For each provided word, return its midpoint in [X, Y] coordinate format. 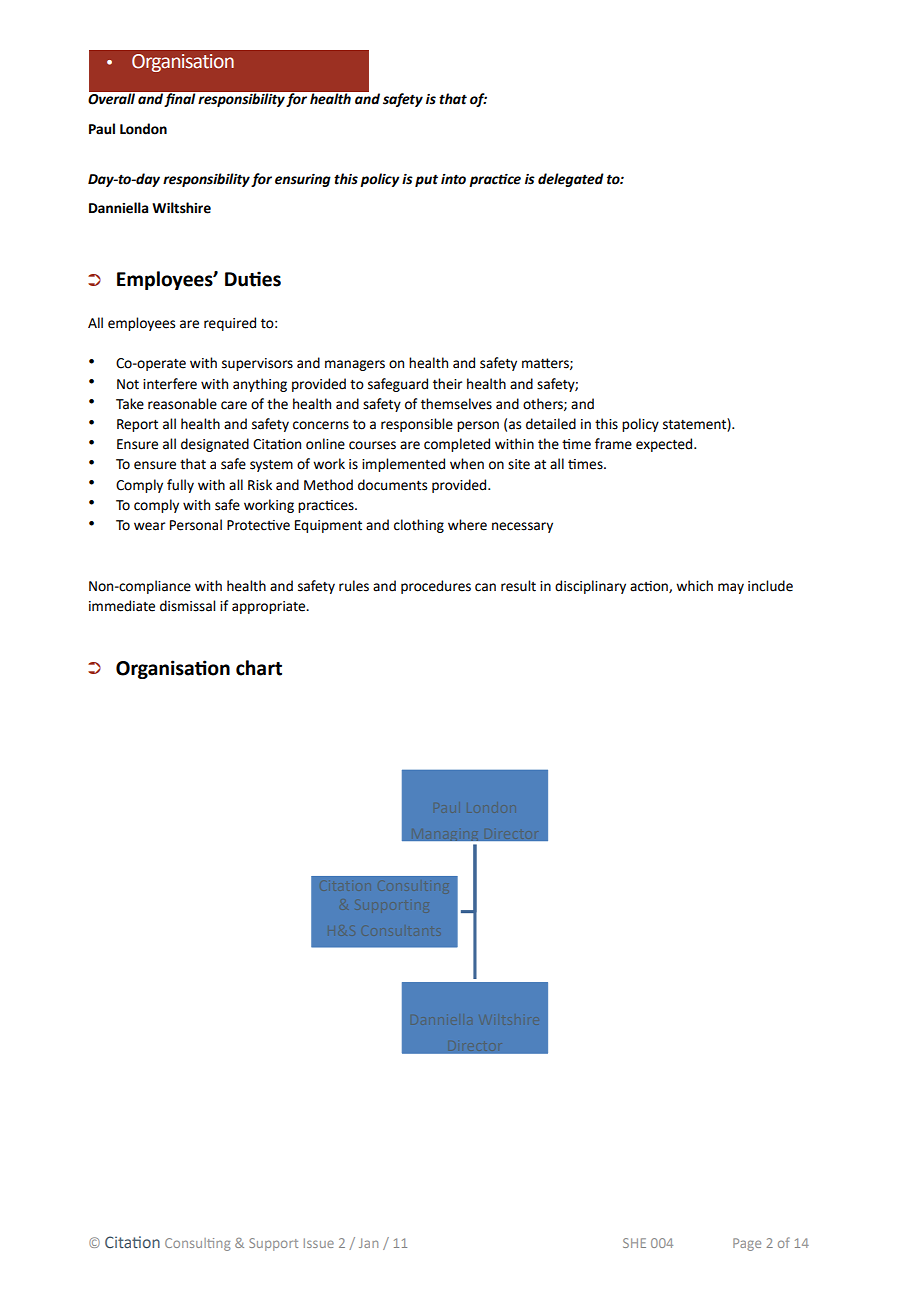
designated [215, 445]
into [453, 179]
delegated [571, 180]
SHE [634, 1243]
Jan [368, 1243]
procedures [436, 587]
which [694, 586]
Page [747, 1244]
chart [259, 668]
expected [665, 445]
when [467, 464]
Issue [319, 1243]
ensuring [303, 180]
